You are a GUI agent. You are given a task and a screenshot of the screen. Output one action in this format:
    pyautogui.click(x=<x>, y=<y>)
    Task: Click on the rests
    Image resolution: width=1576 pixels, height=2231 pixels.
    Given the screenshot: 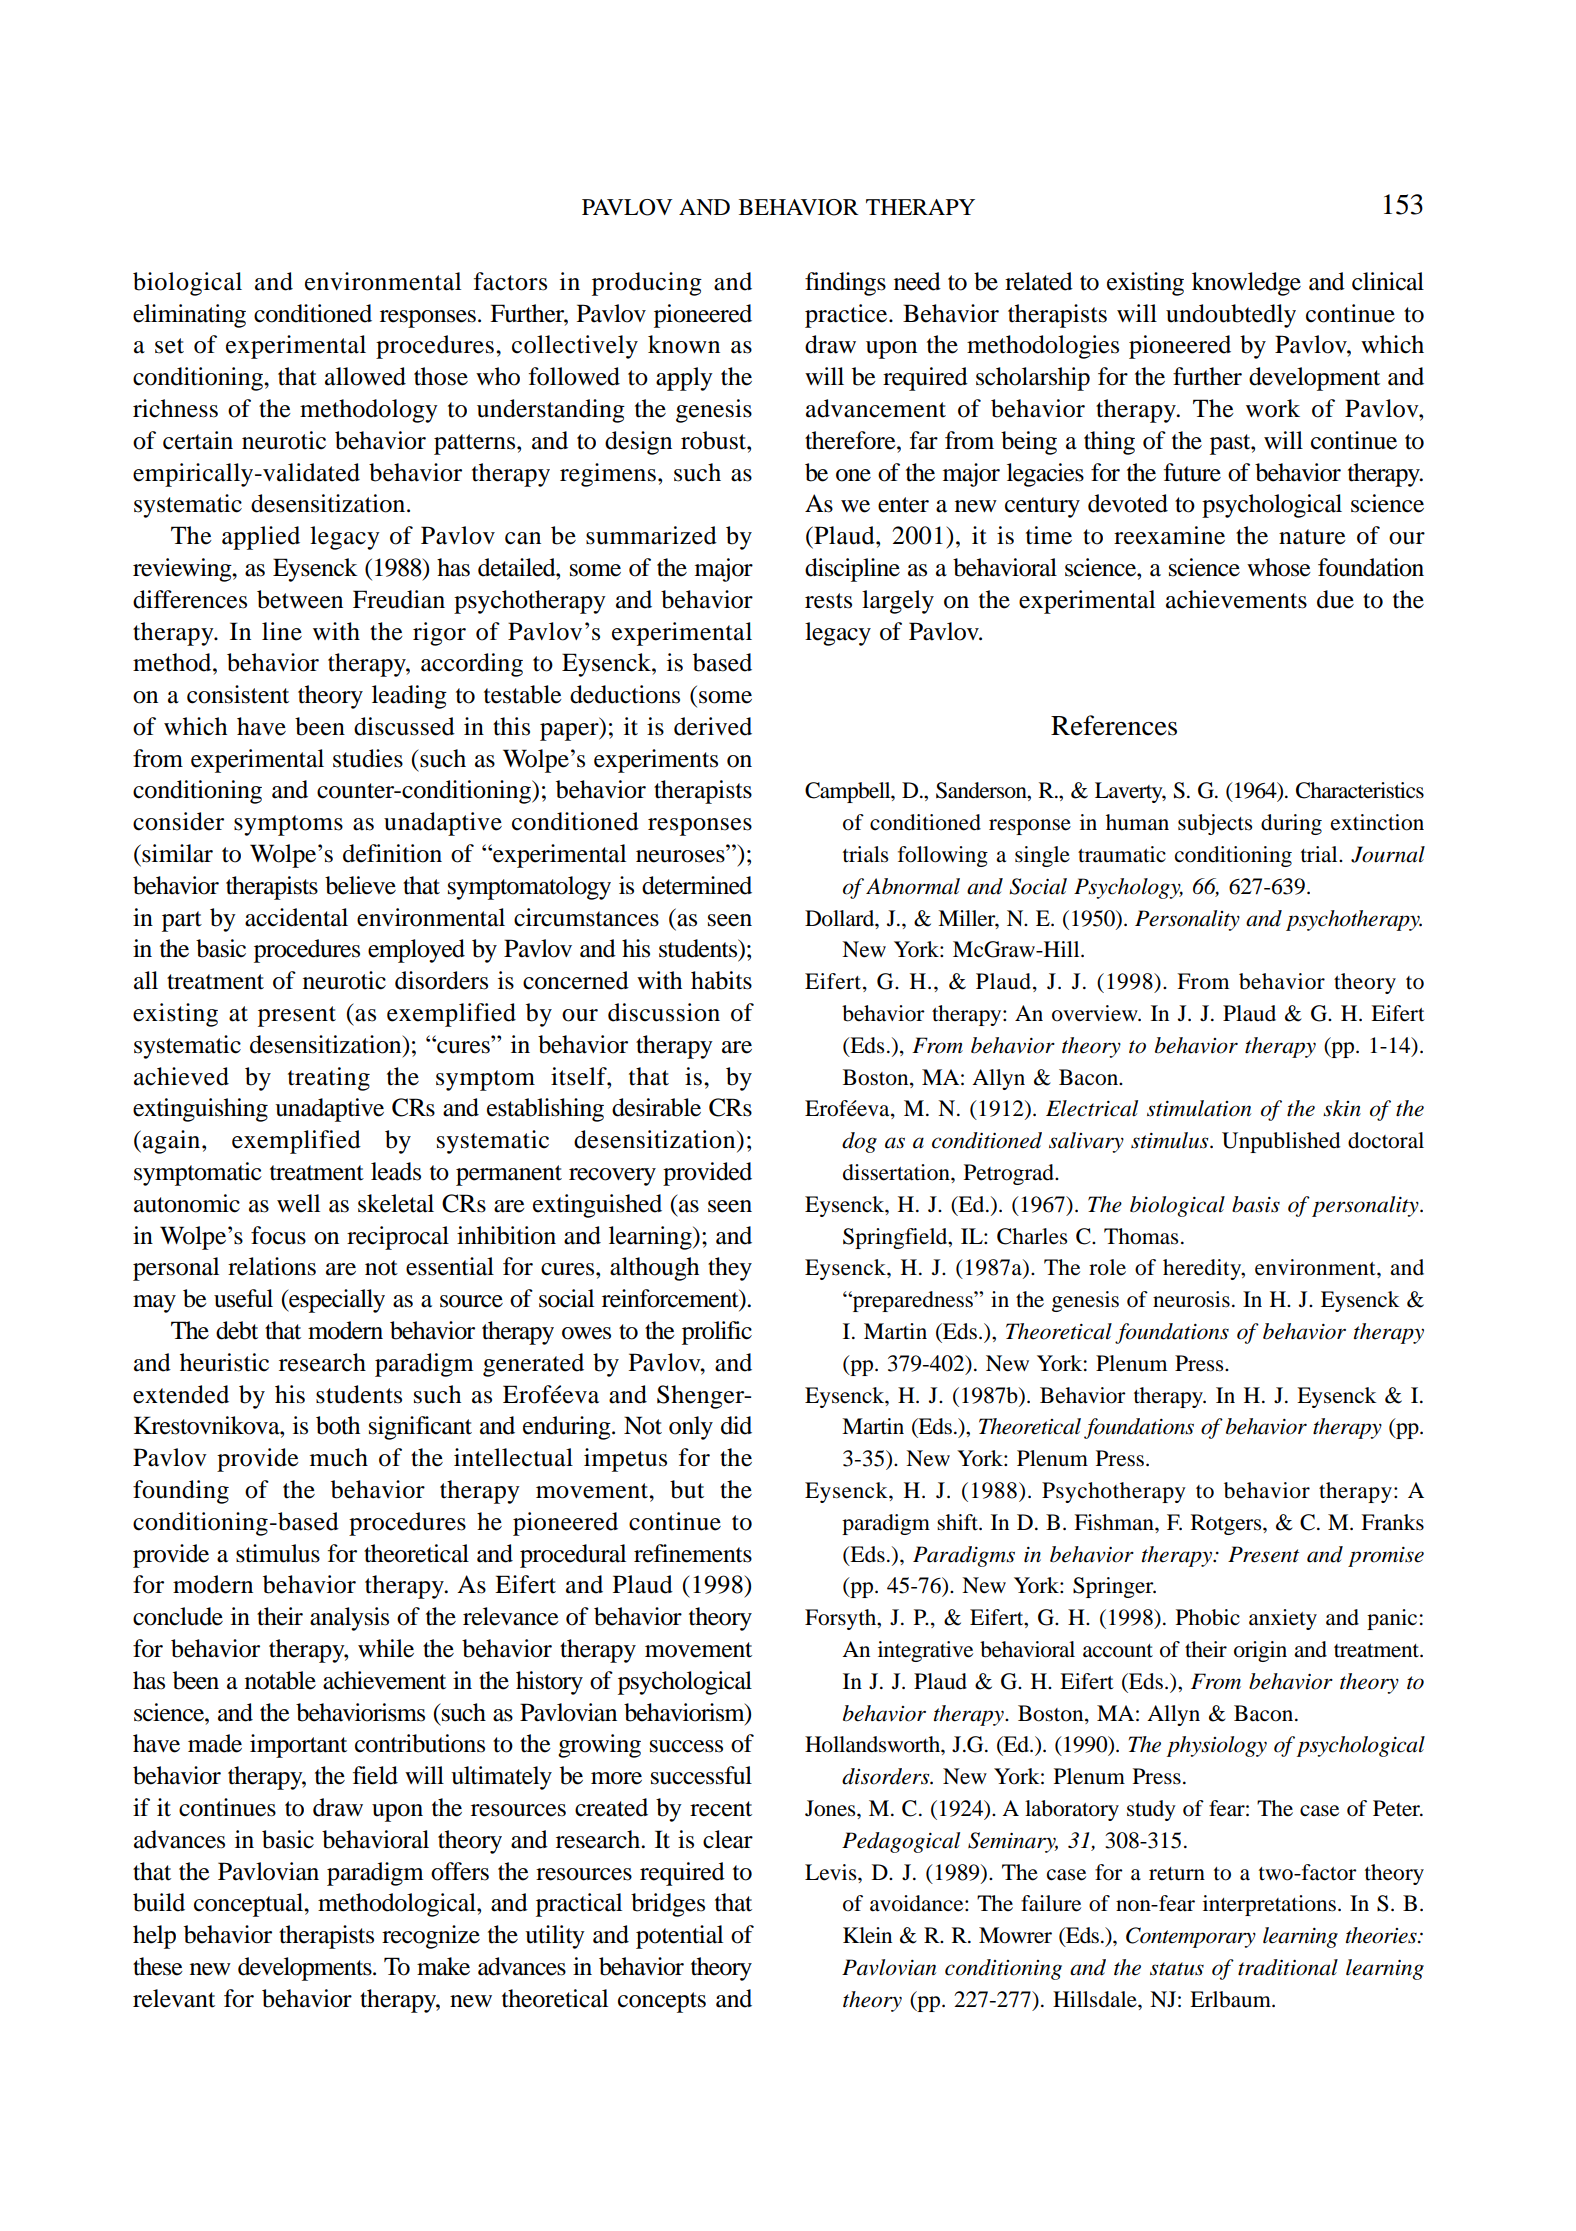 What is the action you would take?
    pyautogui.click(x=828, y=601)
